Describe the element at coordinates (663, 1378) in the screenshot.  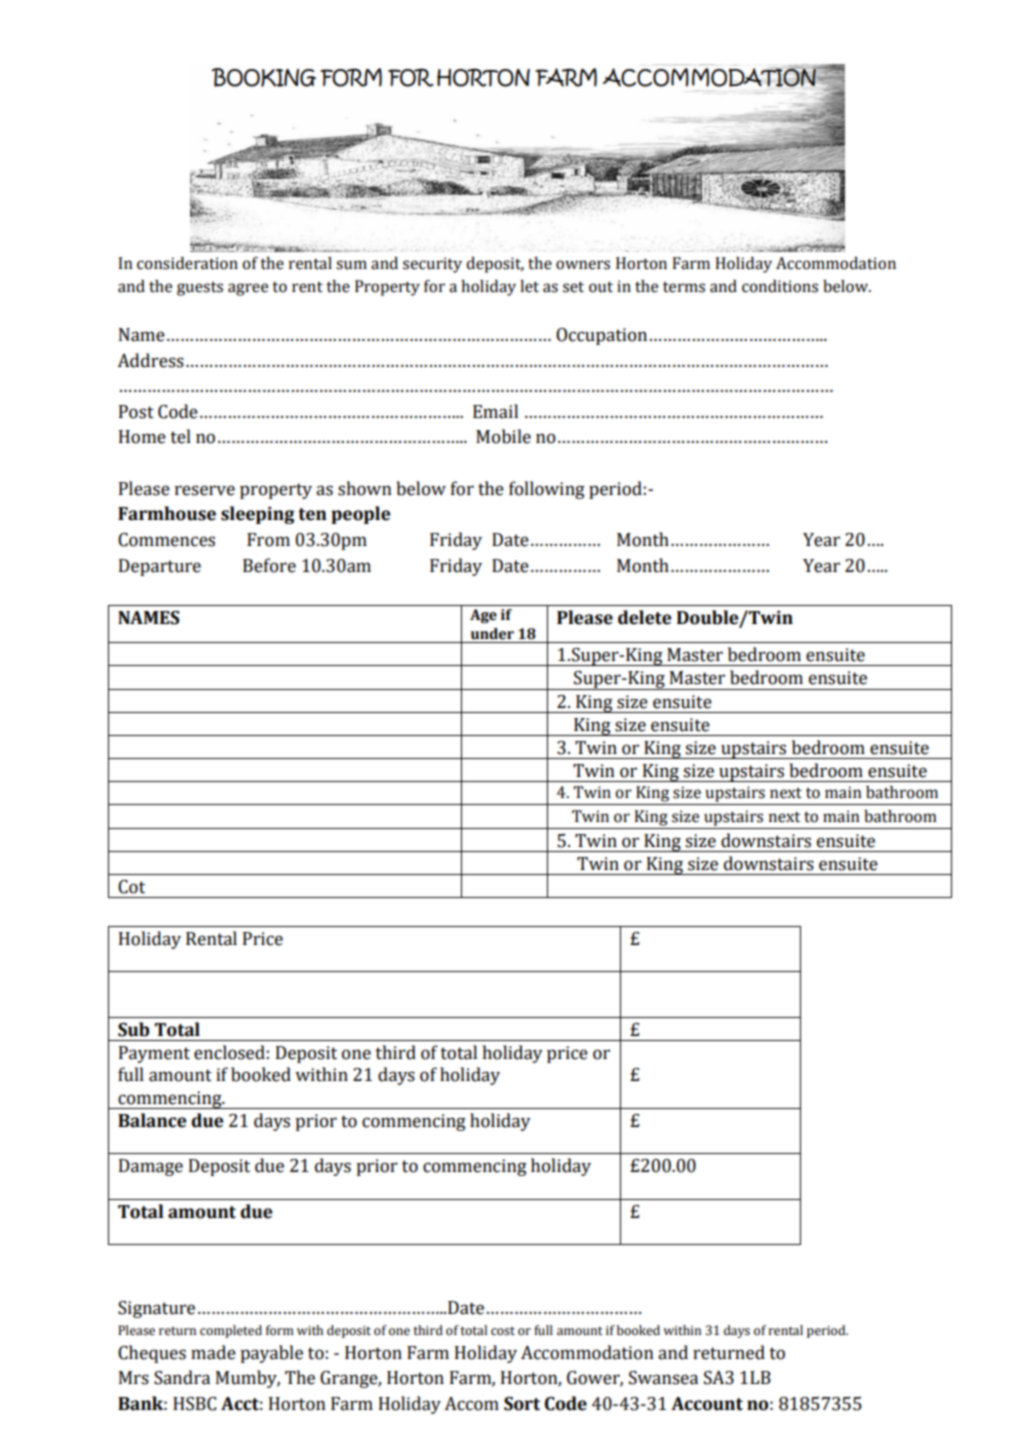
I see `Swansea` at that location.
